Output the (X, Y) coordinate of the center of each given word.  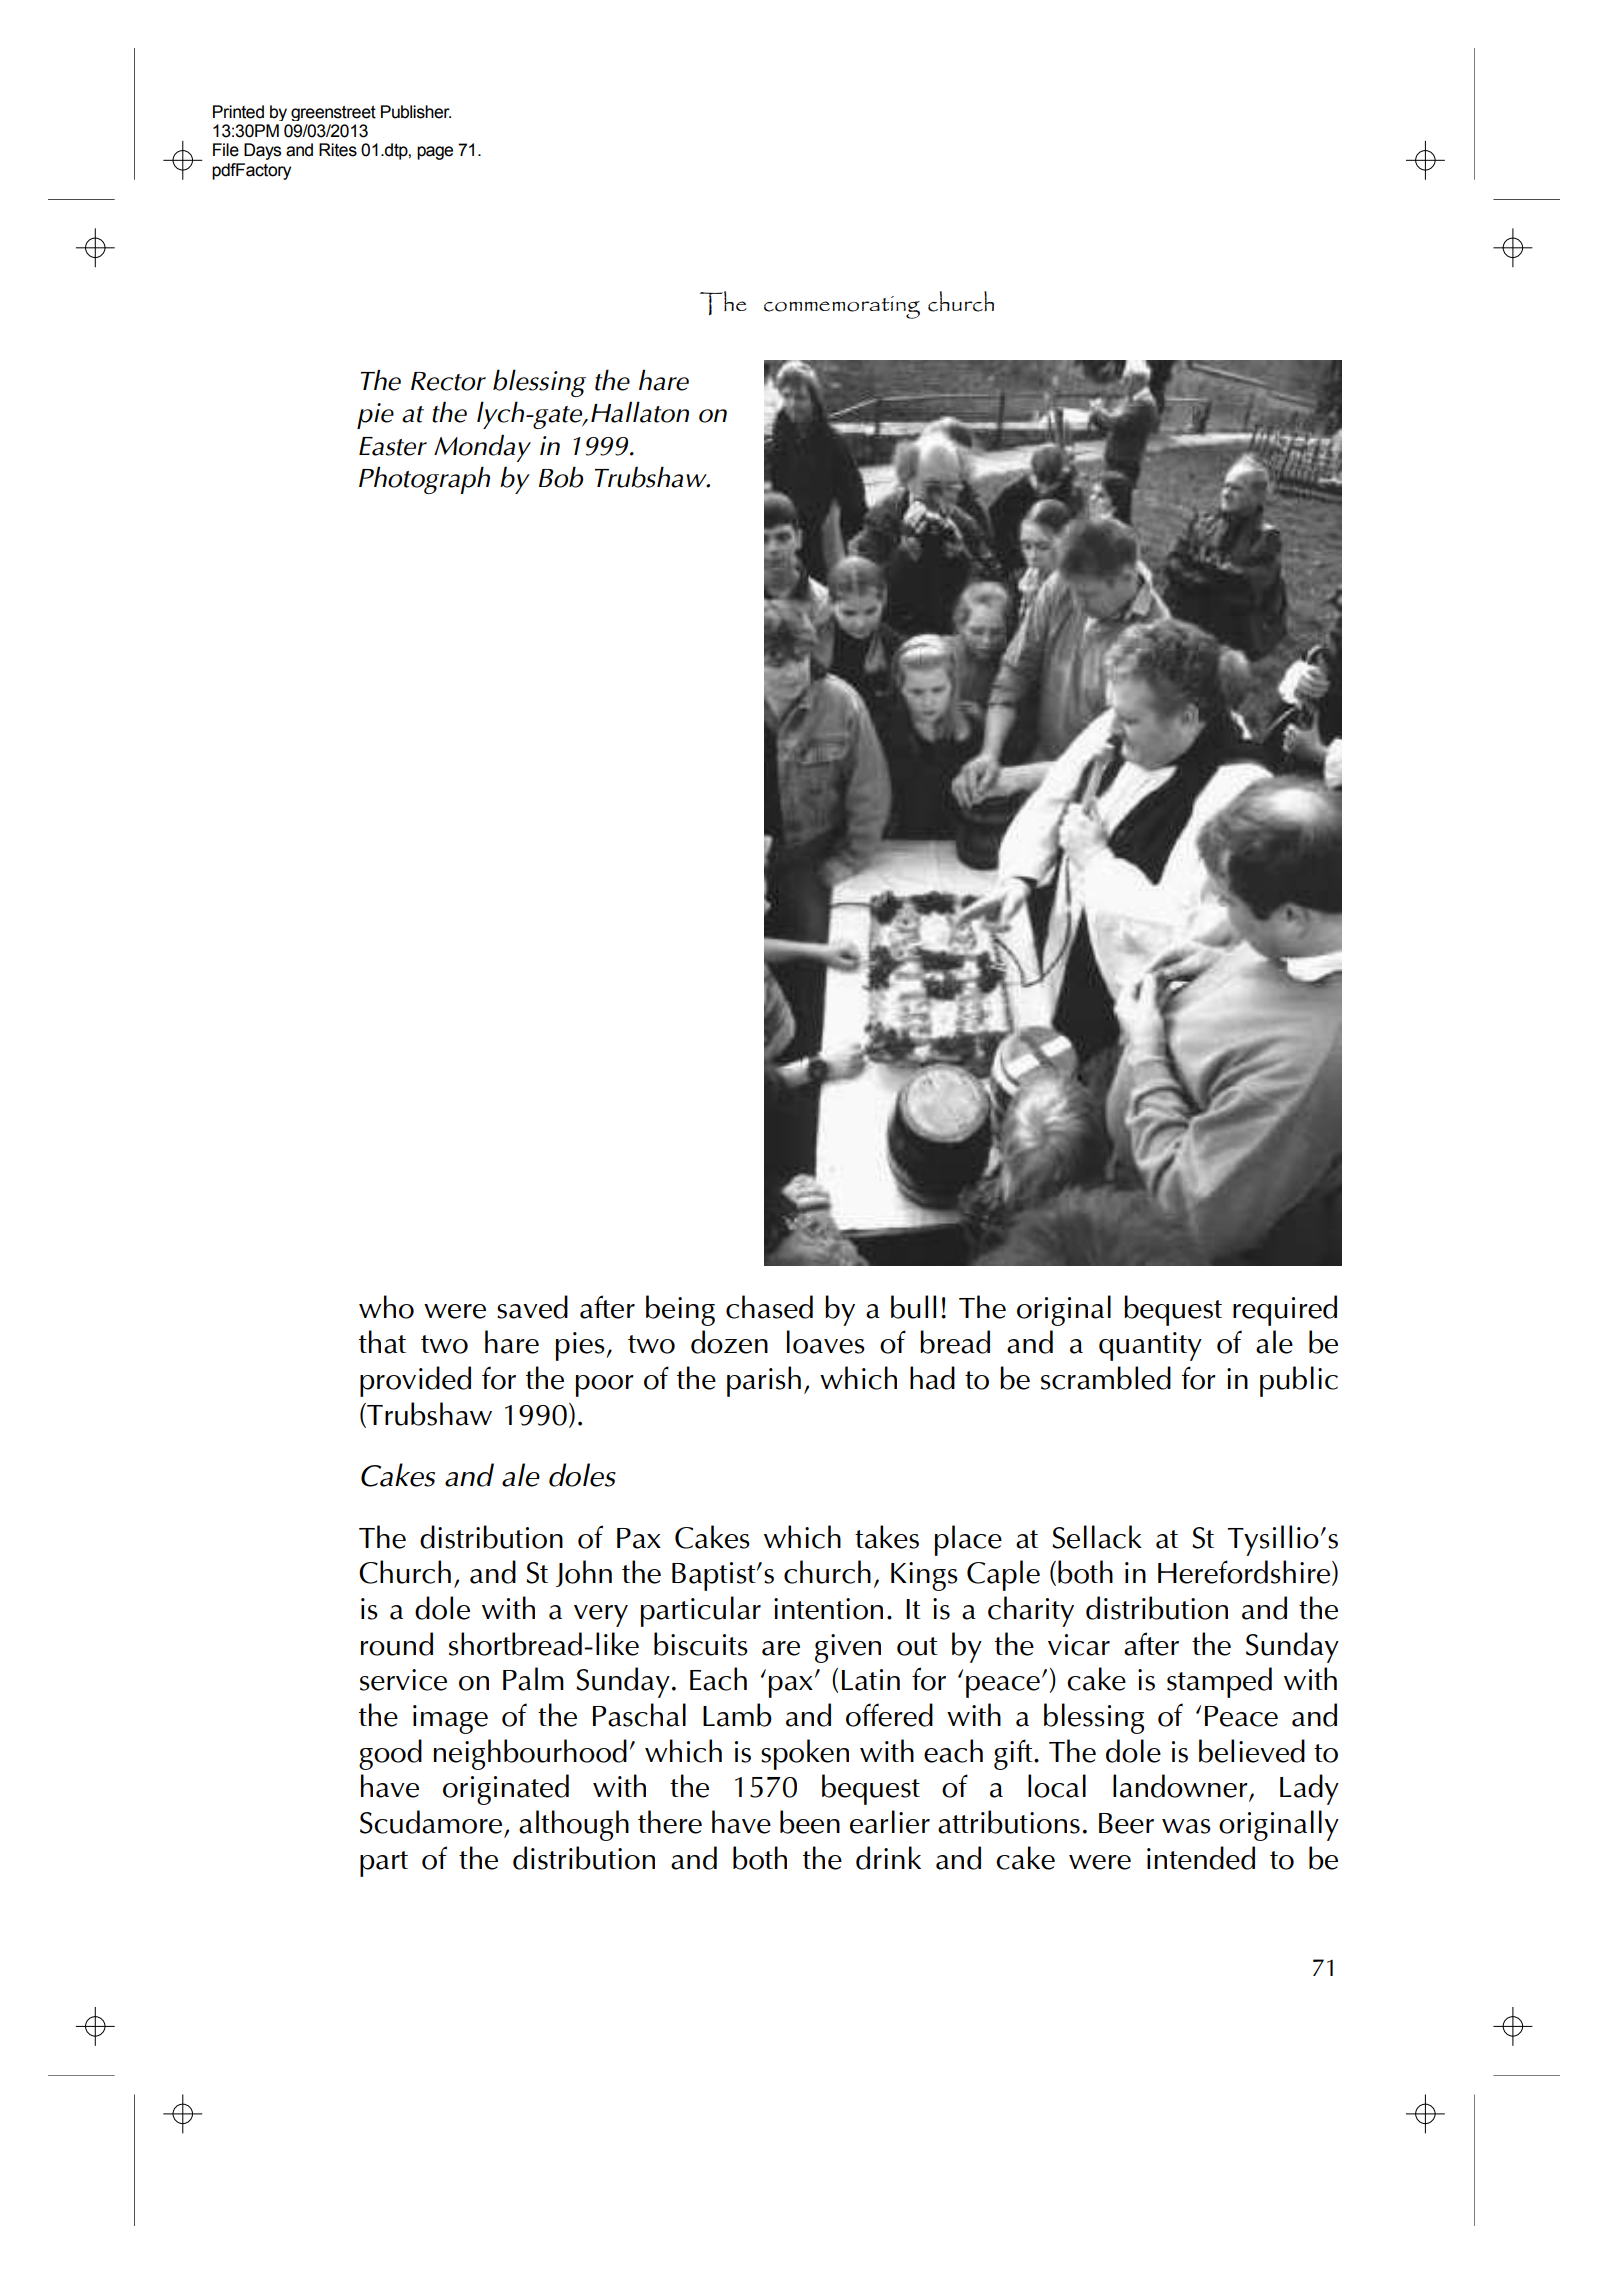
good (390, 1754)
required (1285, 1310)
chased (769, 1307)
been (810, 1822)
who (386, 1307)
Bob (561, 477)
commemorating (842, 307)
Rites (338, 150)
